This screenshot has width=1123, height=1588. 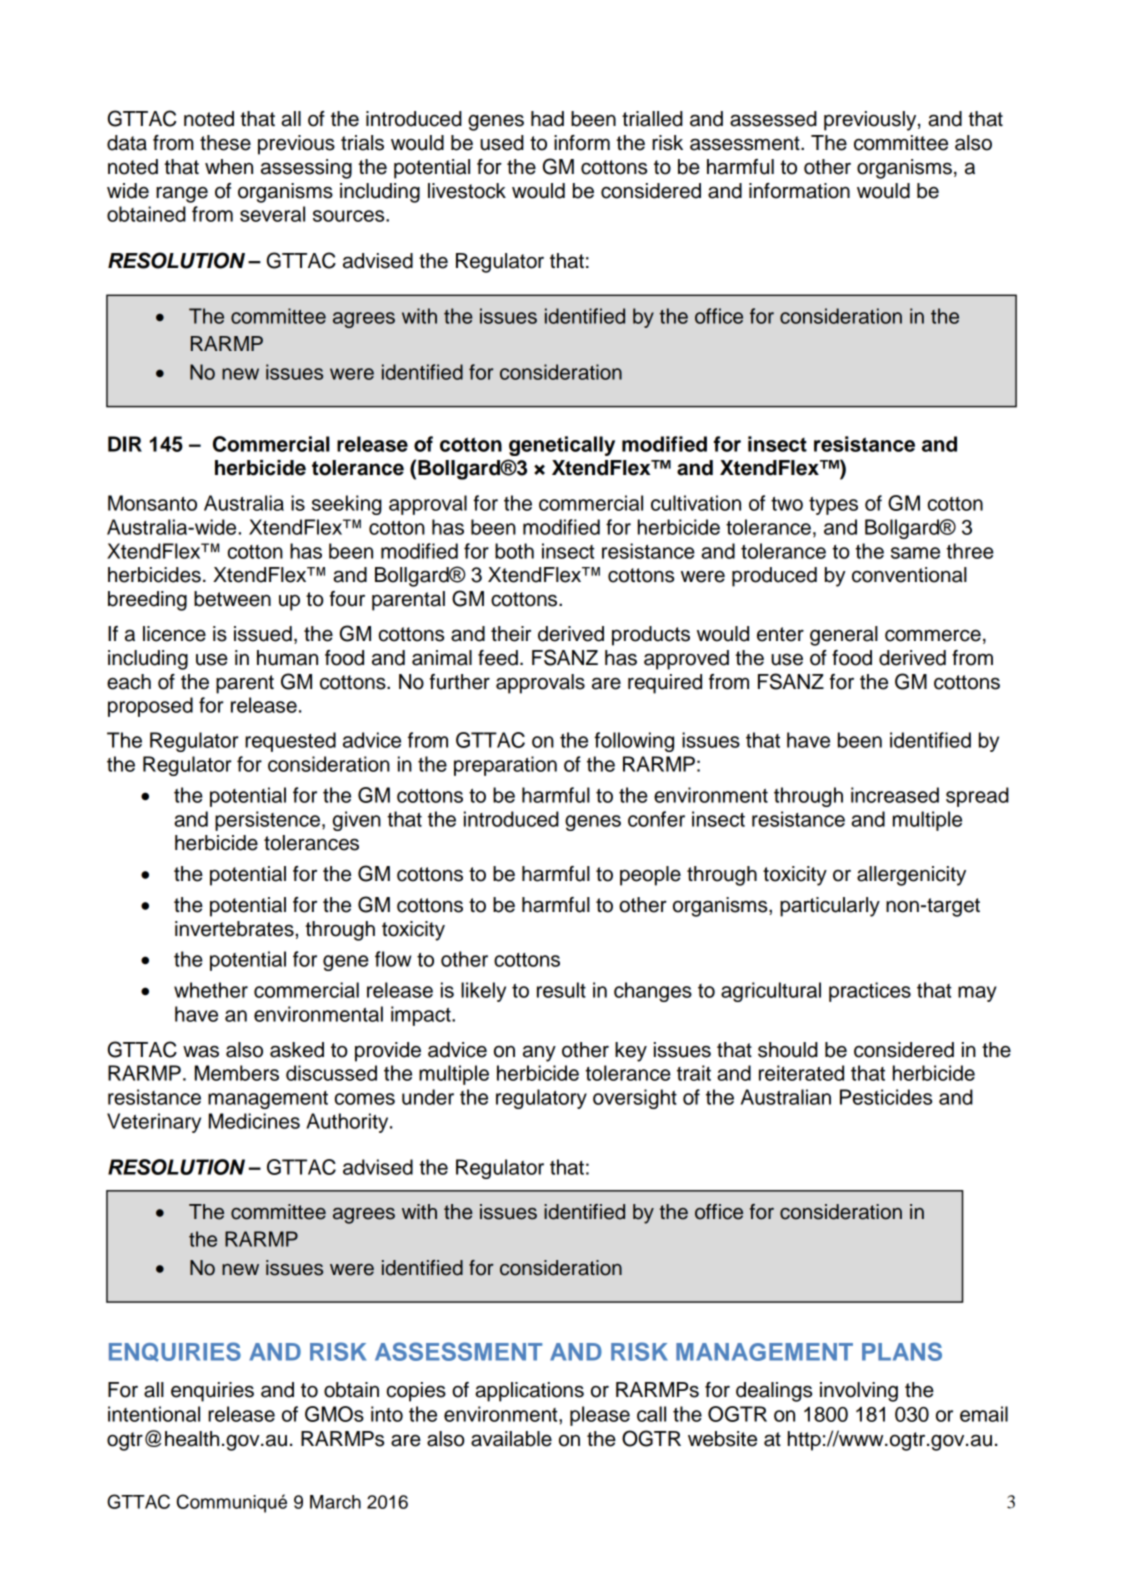 What do you see at coordinates (895, 795) in the screenshot?
I see `increased` at bounding box center [895, 795].
